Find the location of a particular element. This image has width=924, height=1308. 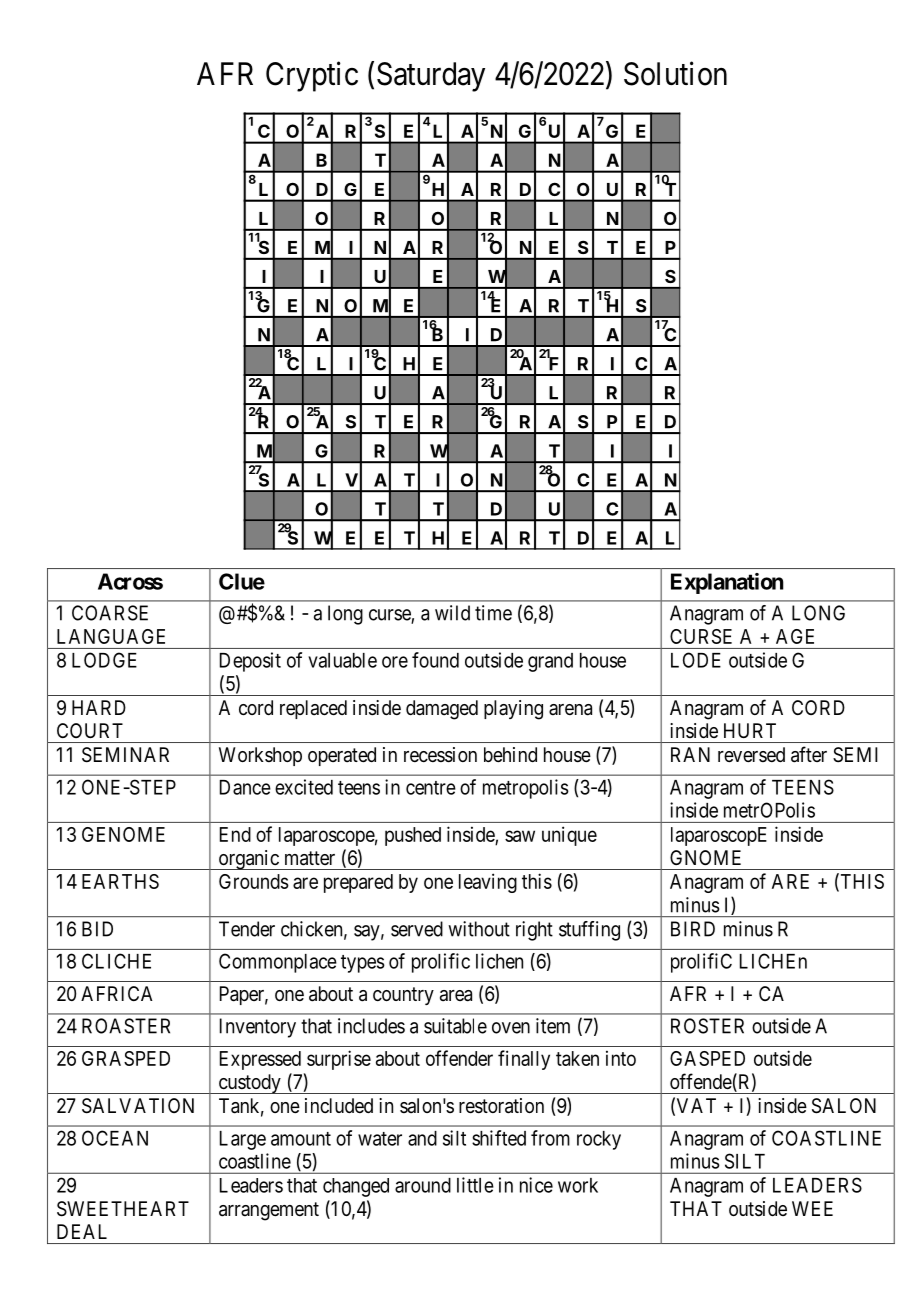

found is located at coordinates (435, 660).
